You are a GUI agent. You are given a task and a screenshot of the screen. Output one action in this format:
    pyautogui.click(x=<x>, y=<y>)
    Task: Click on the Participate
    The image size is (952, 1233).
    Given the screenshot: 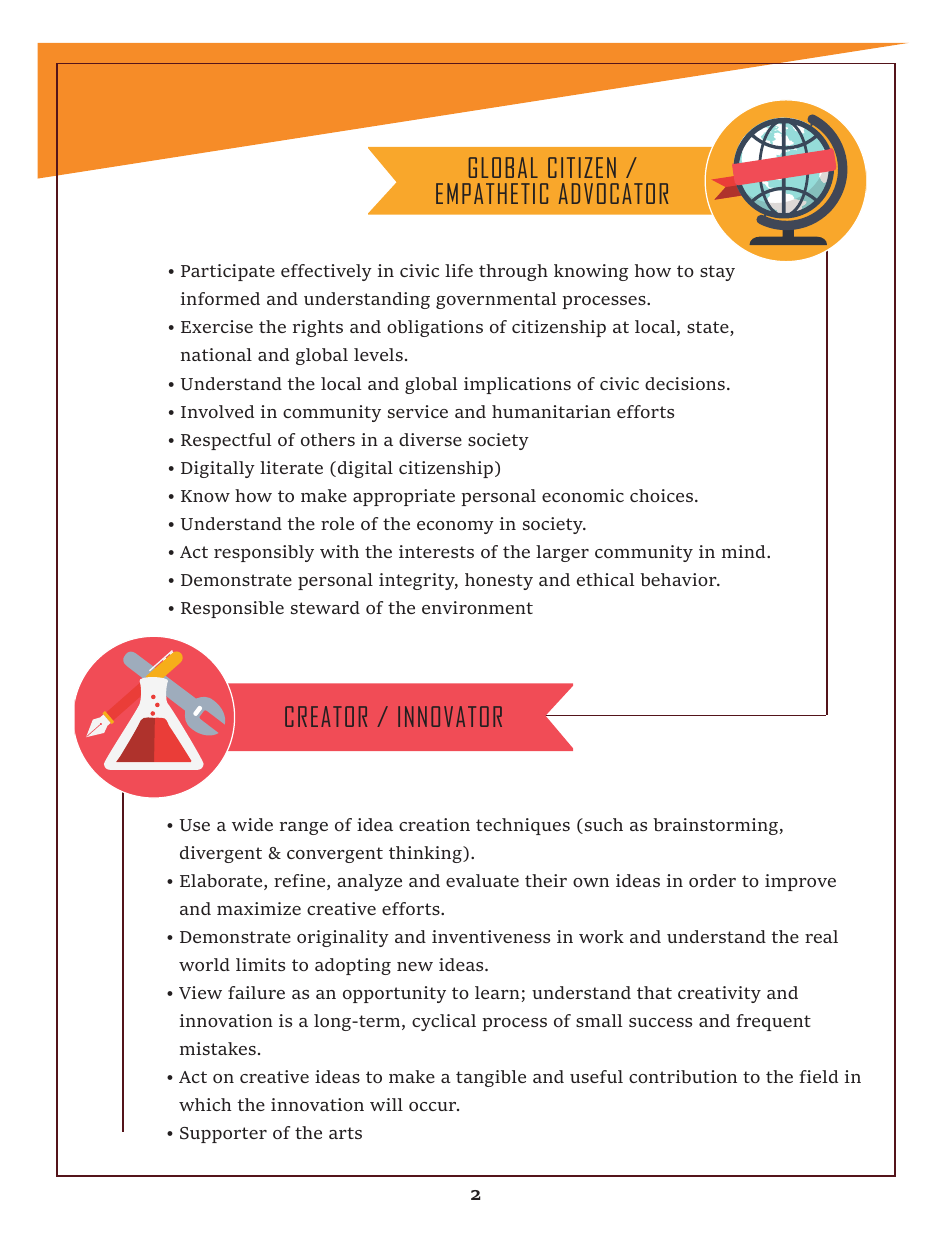 What is the action you would take?
    pyautogui.click(x=228, y=272)
